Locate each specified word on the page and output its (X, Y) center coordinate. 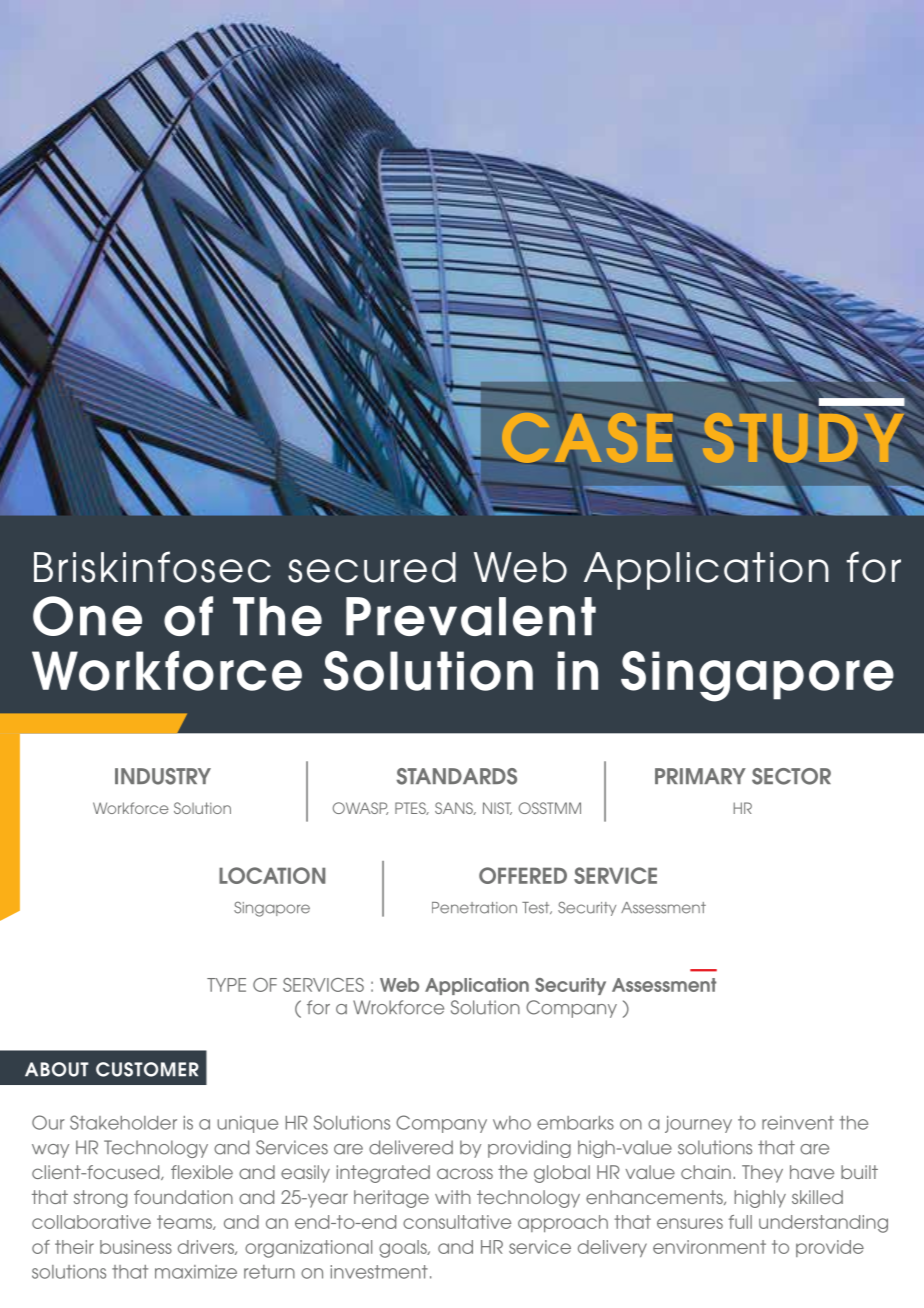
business (136, 1247)
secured (372, 567)
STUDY (803, 437)
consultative (457, 1222)
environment (709, 1247)
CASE (587, 437)
